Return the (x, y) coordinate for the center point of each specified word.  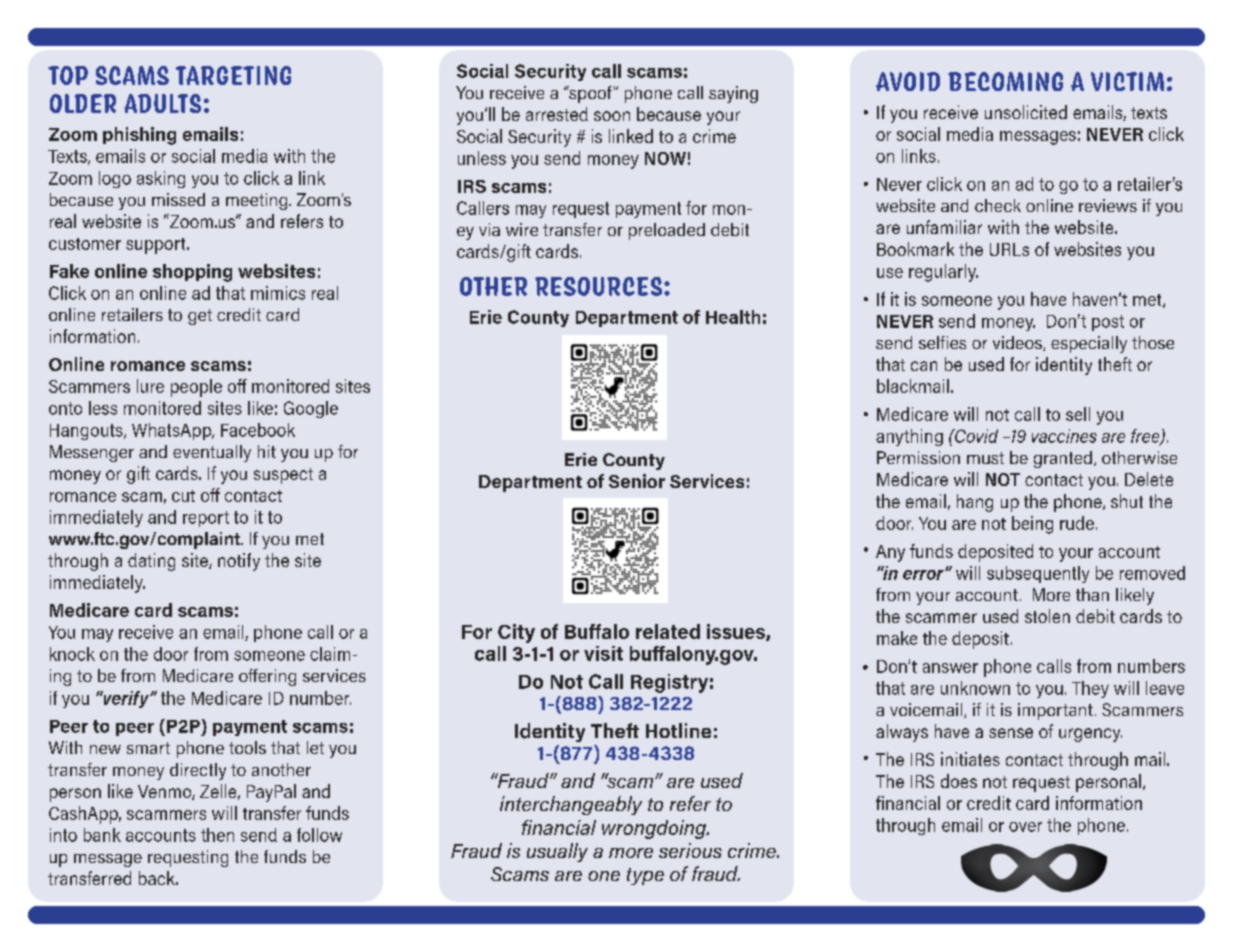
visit (603, 653)
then (217, 835)
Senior (637, 481)
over (1025, 827)
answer (950, 668)
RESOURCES (600, 286)
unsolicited (1026, 112)
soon (612, 116)
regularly (943, 273)
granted (1063, 459)
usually (557, 852)
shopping (192, 273)
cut (183, 496)
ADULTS (162, 103)
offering (267, 677)
